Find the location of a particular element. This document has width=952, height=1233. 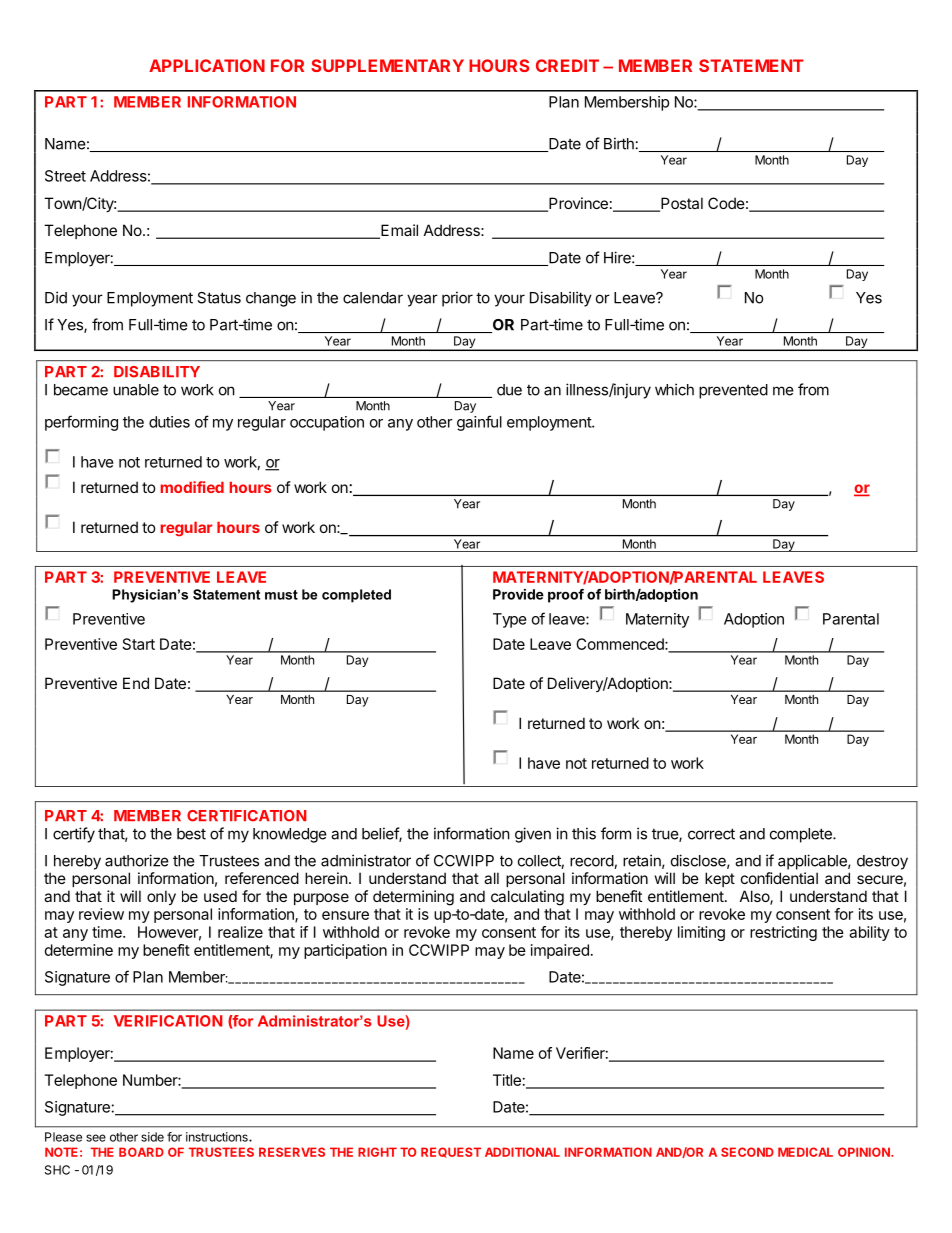

Type is located at coordinates (510, 620).
